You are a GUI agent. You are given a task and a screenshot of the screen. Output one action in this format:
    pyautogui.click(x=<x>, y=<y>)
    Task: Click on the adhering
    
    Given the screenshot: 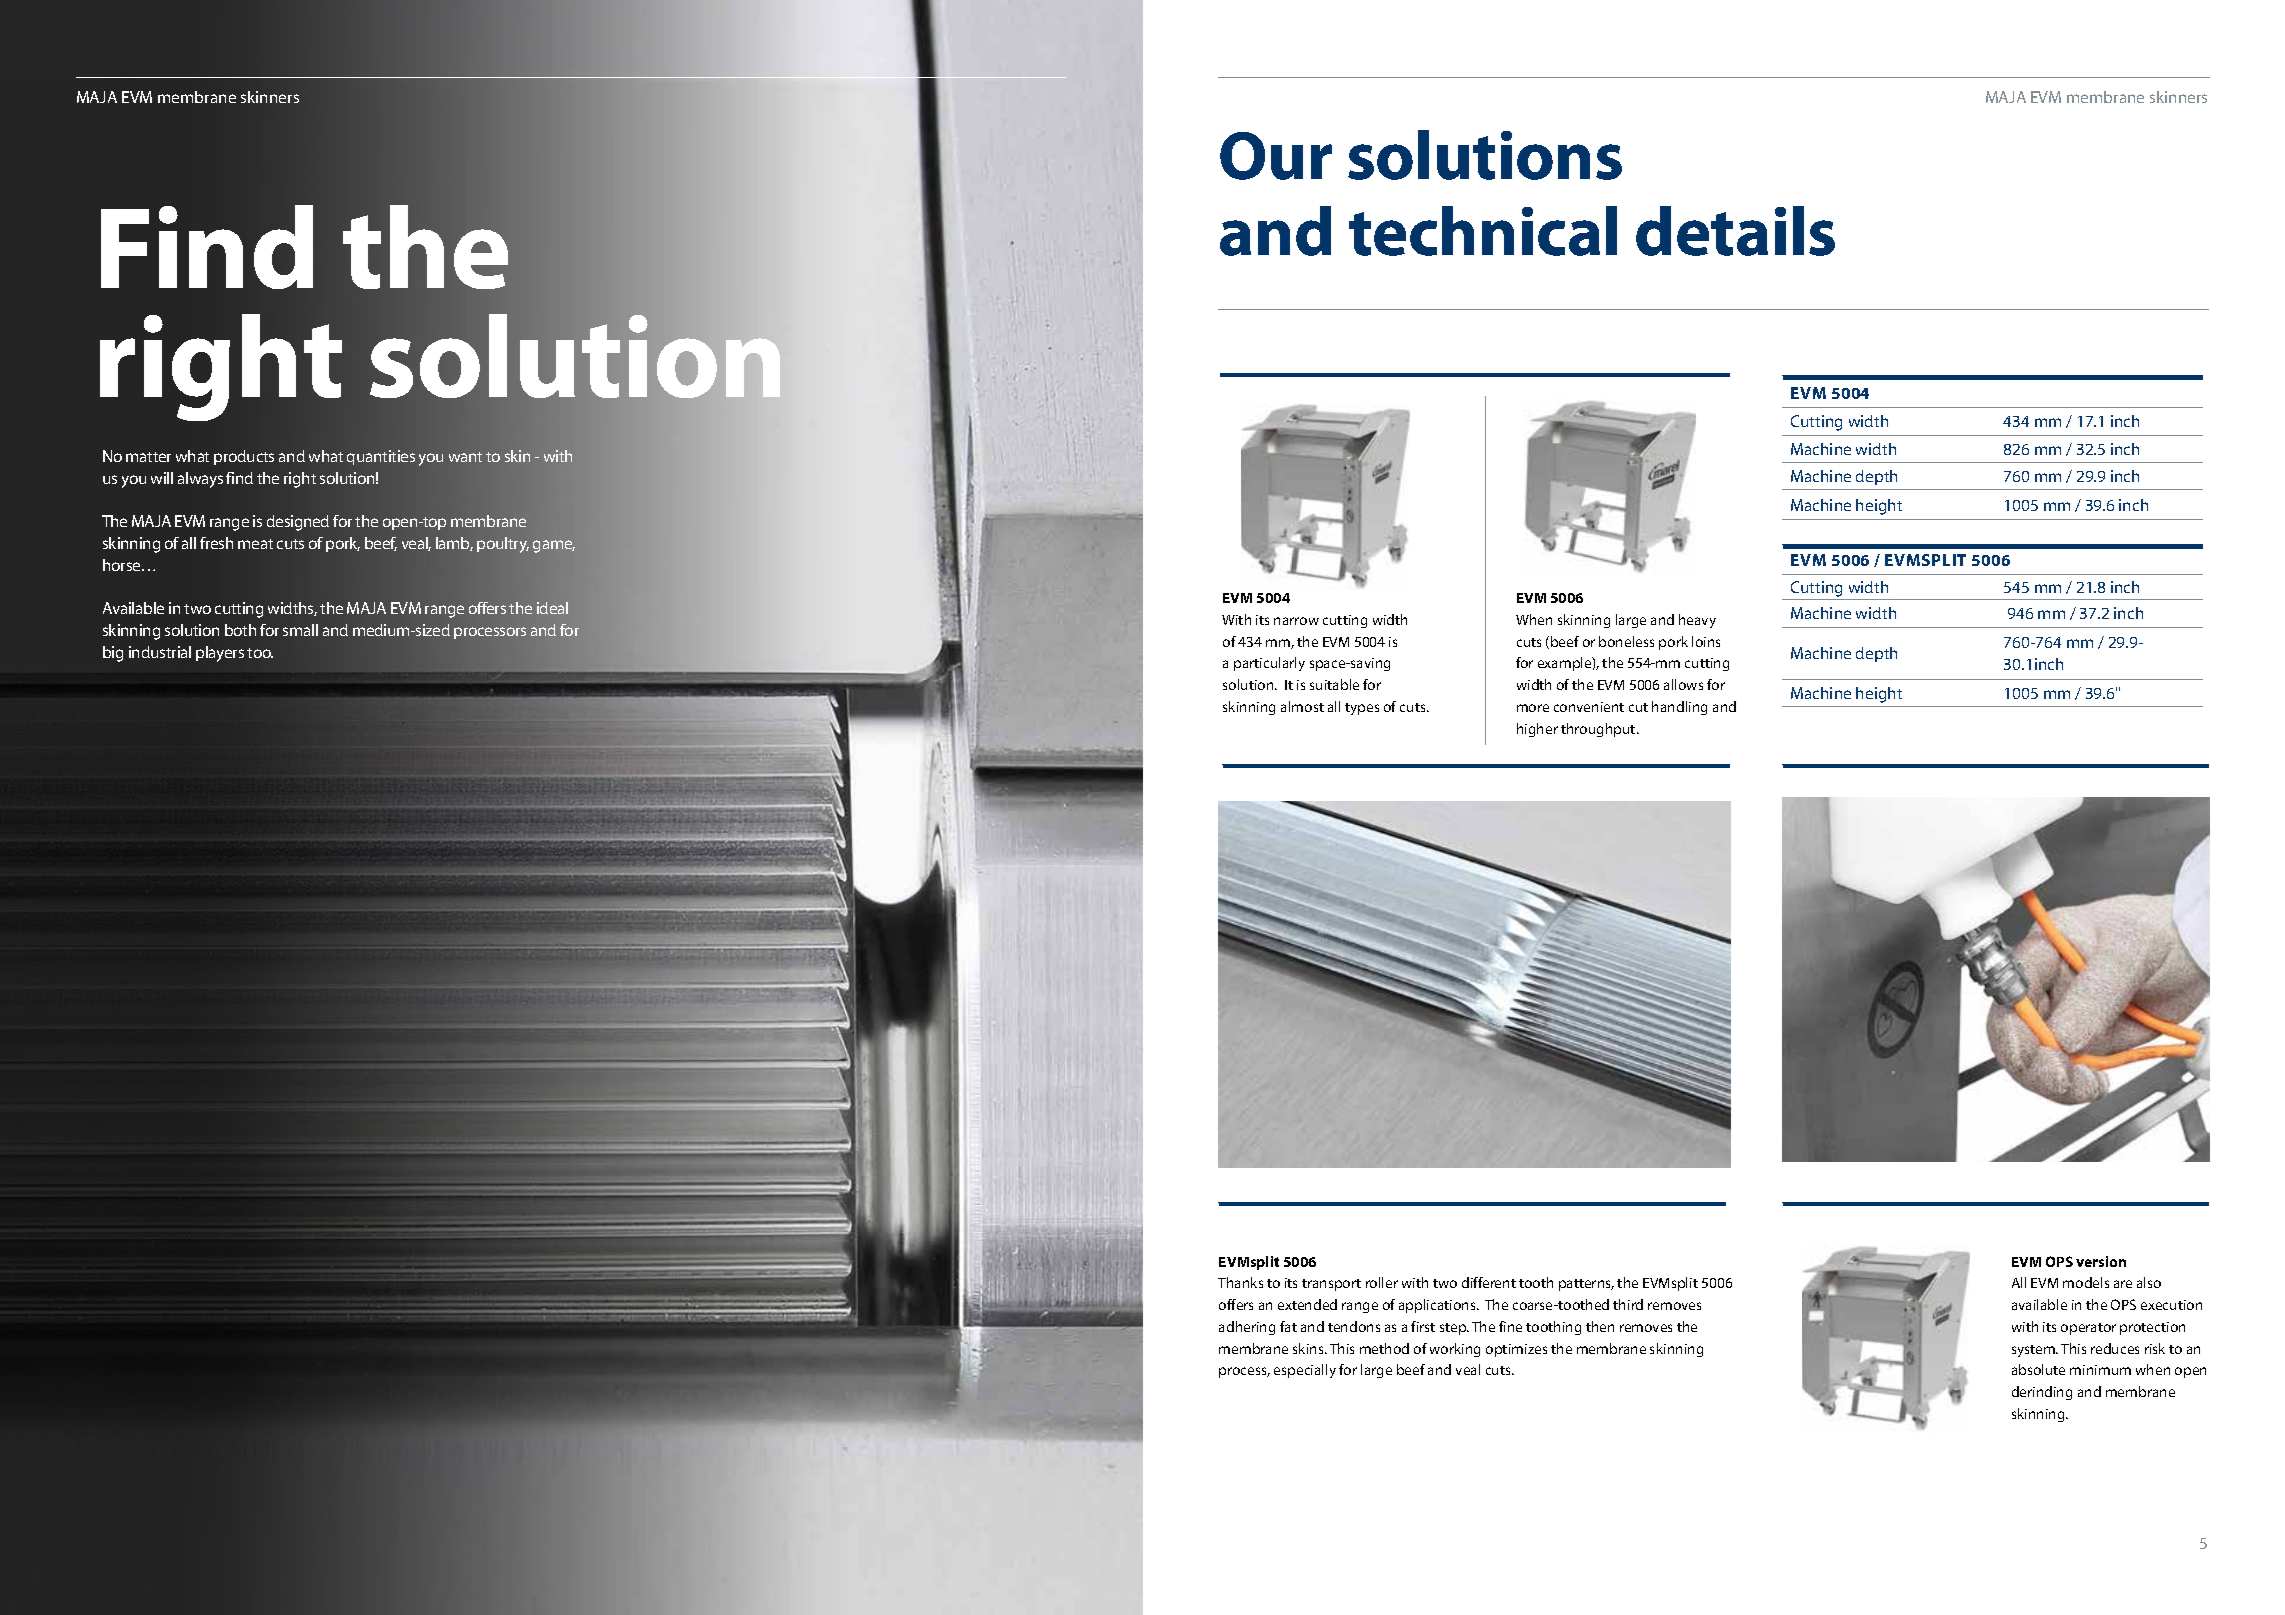 What is the action you would take?
    pyautogui.click(x=1247, y=1328)
